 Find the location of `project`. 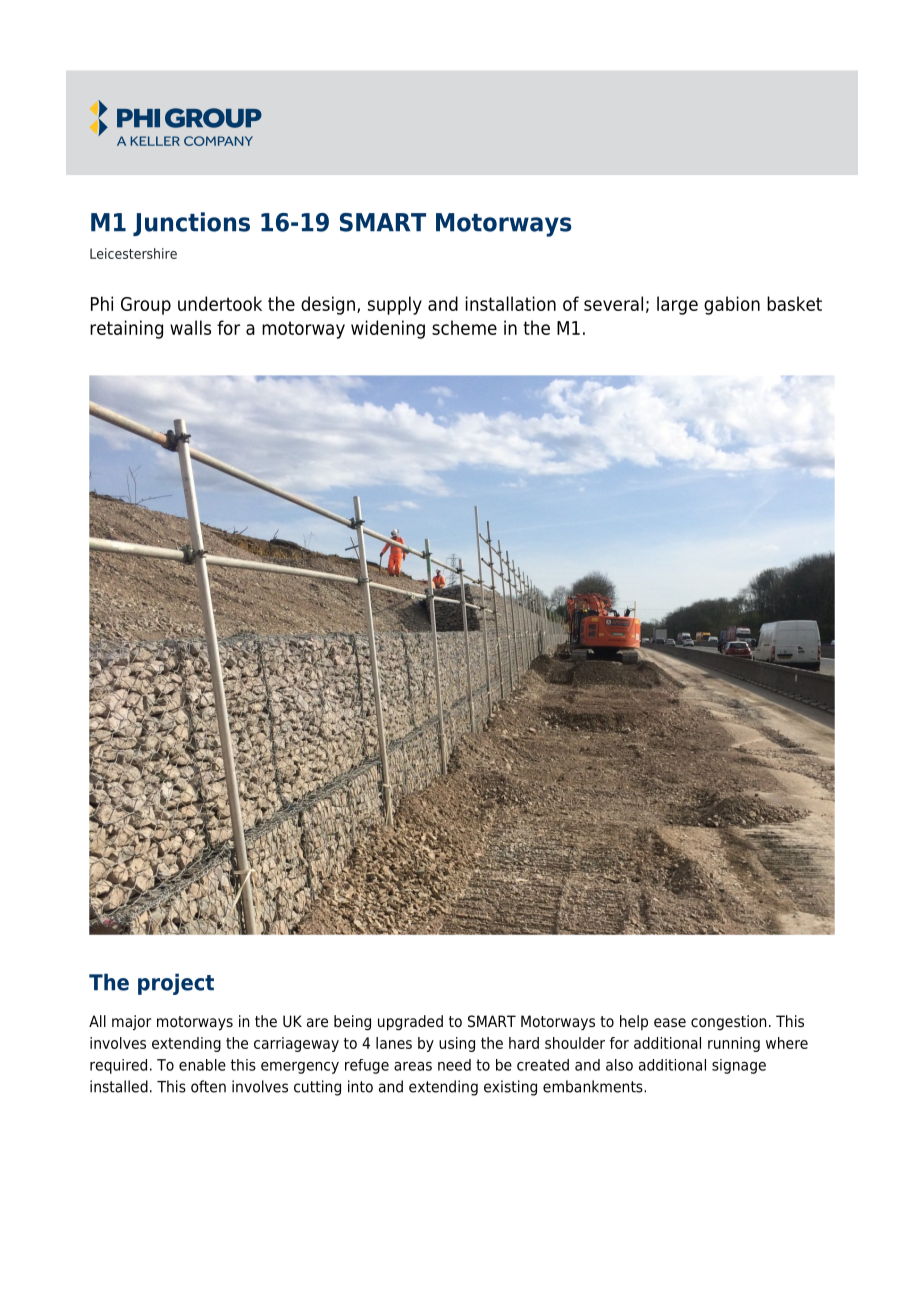

project is located at coordinates (176, 984).
